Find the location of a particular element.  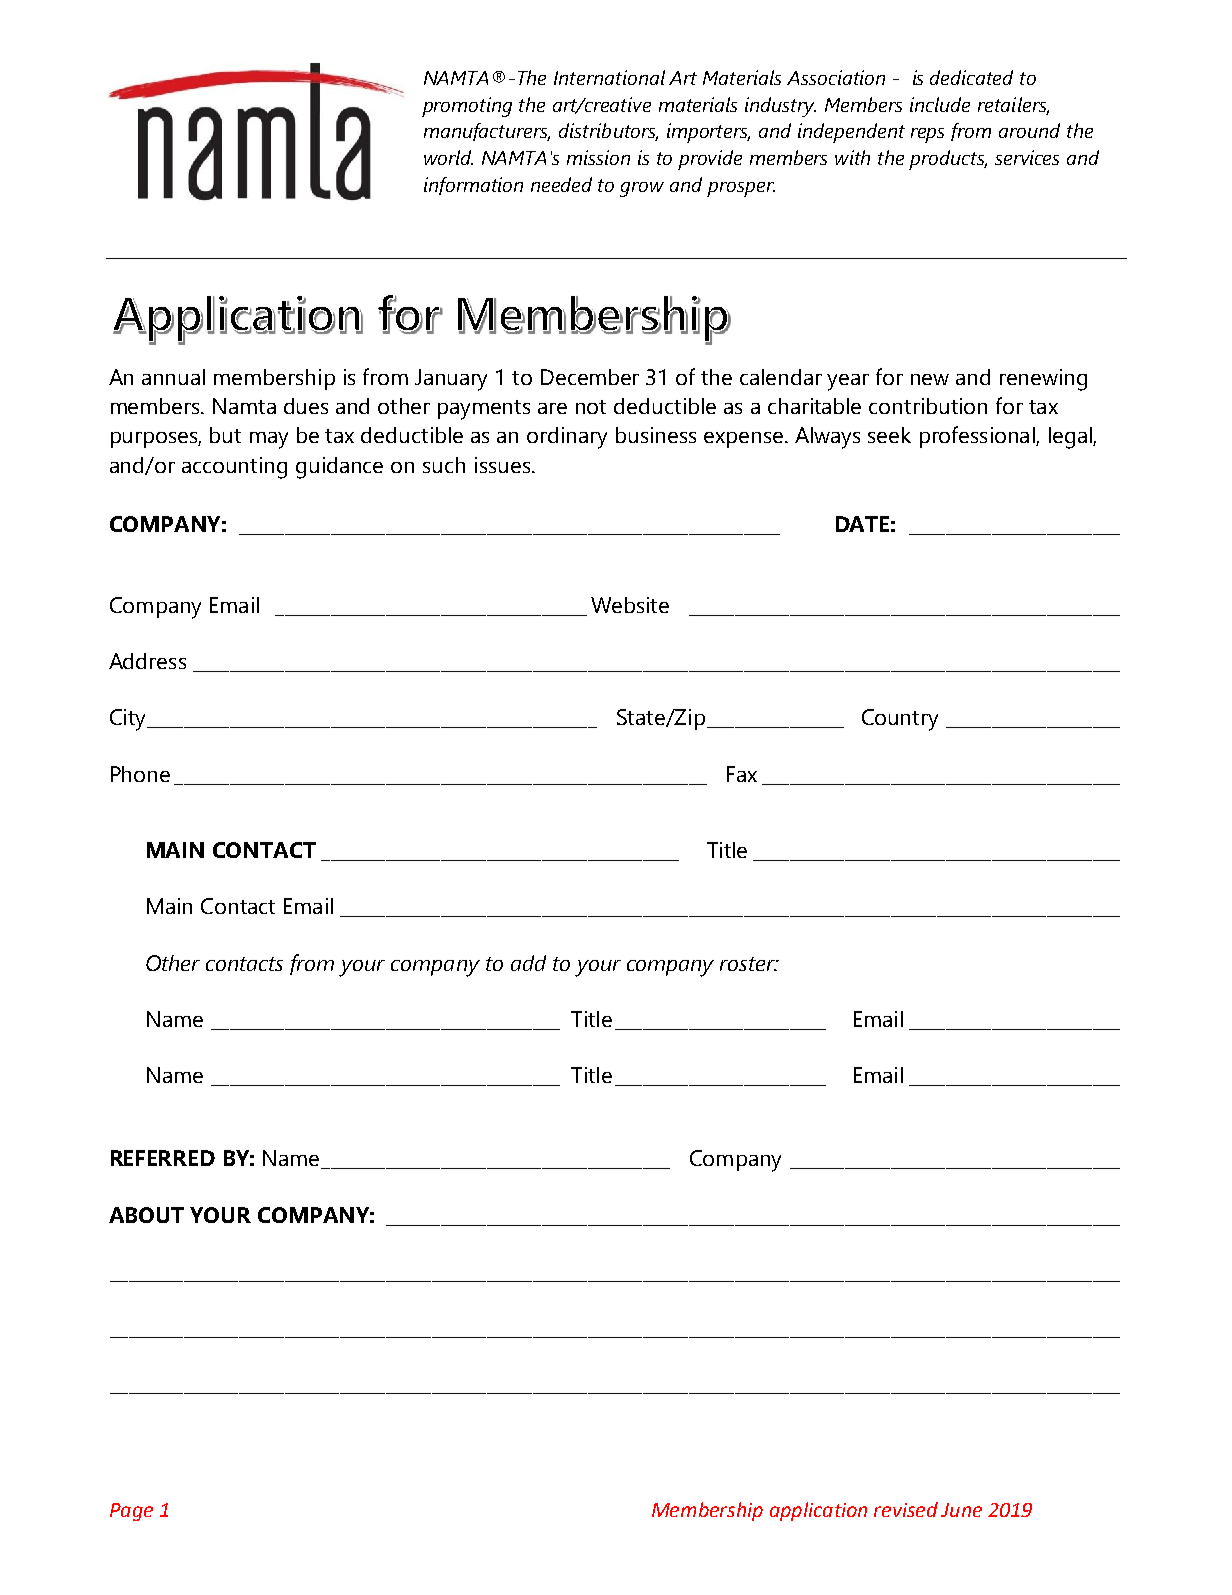

Country is located at coordinates (900, 720).
